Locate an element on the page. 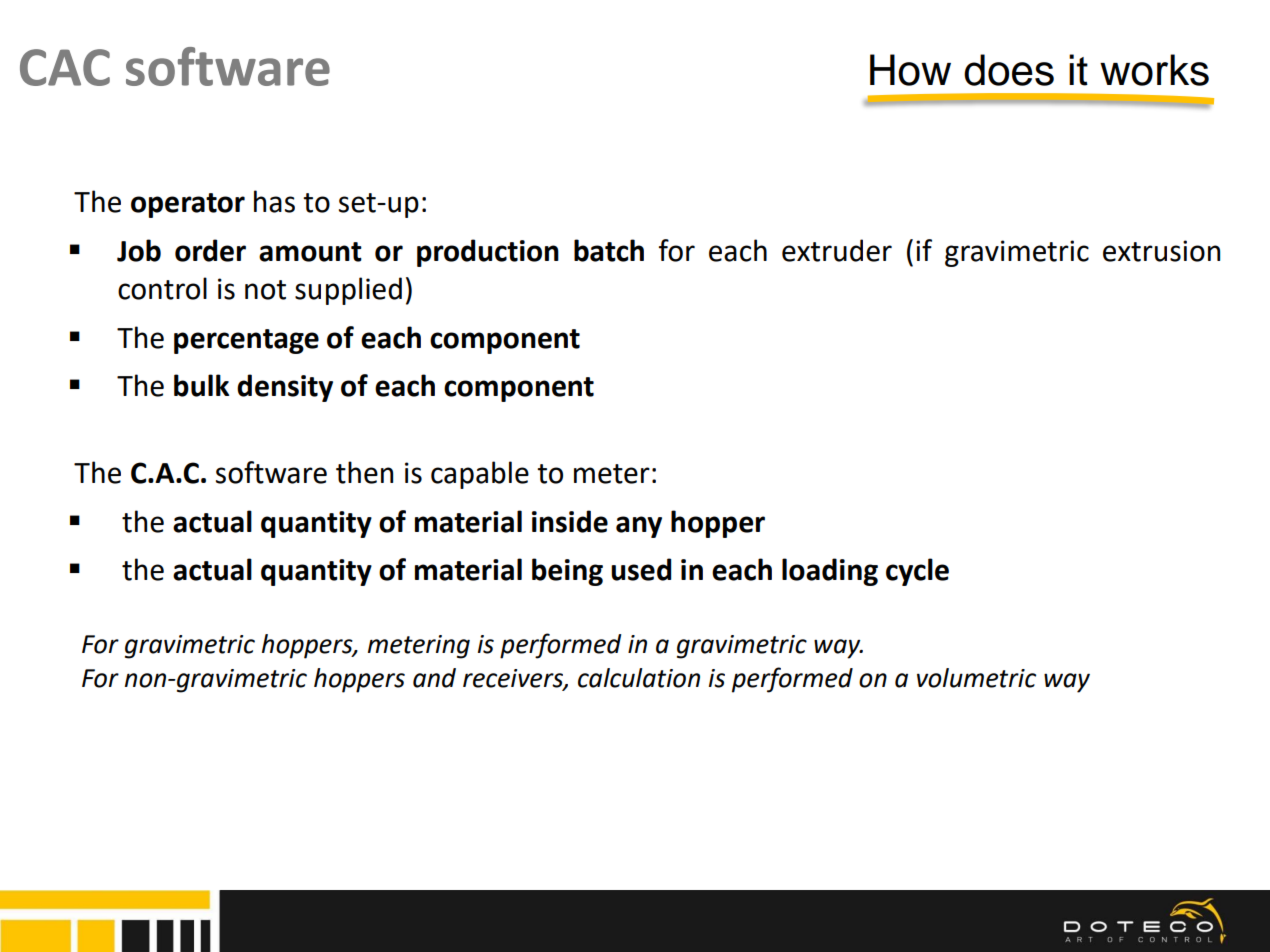 This page has height=952, width=1270. CAC is located at coordinates (65, 67).
